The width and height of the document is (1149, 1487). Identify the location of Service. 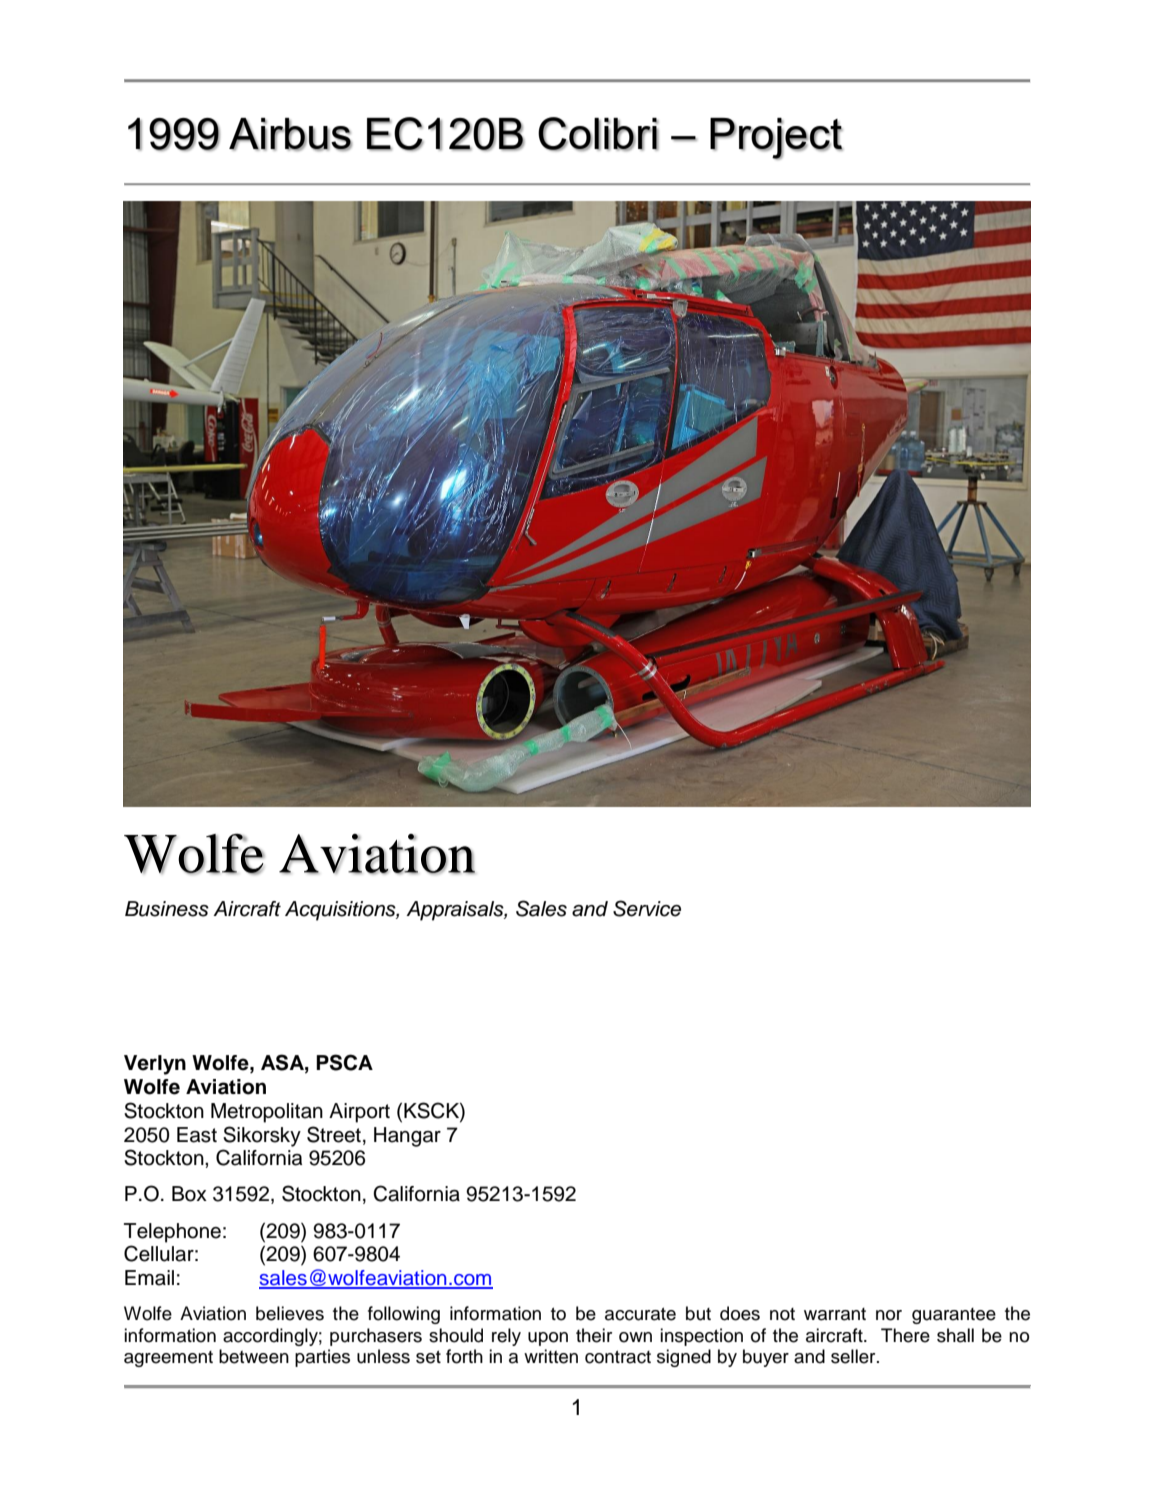
(647, 908).
